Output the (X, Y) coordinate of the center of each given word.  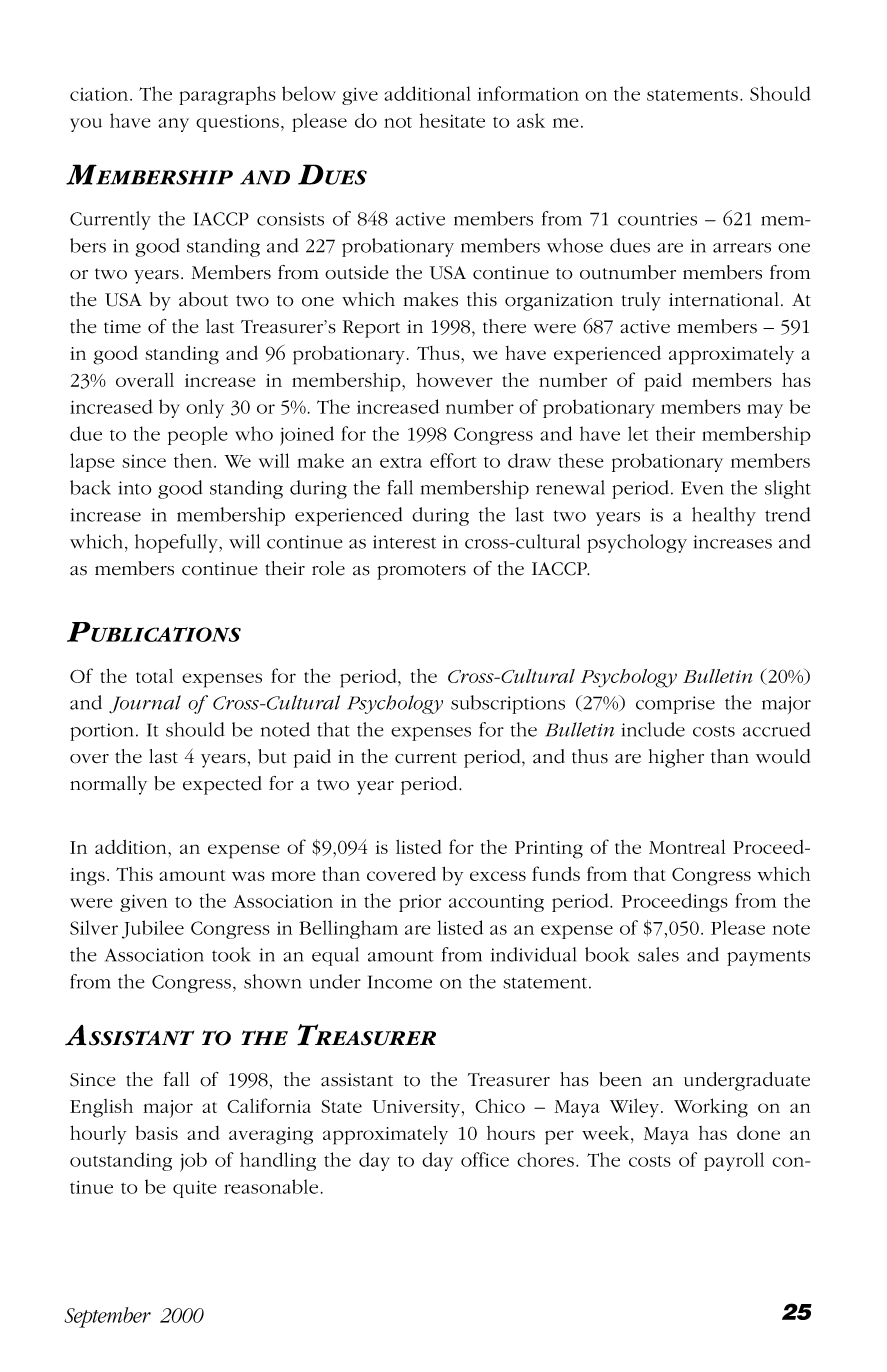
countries (657, 219)
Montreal (687, 846)
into (135, 488)
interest (404, 542)
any (174, 125)
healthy (724, 516)
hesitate (452, 120)
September (107, 1317)
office (485, 1159)
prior (420, 903)
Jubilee (153, 929)
